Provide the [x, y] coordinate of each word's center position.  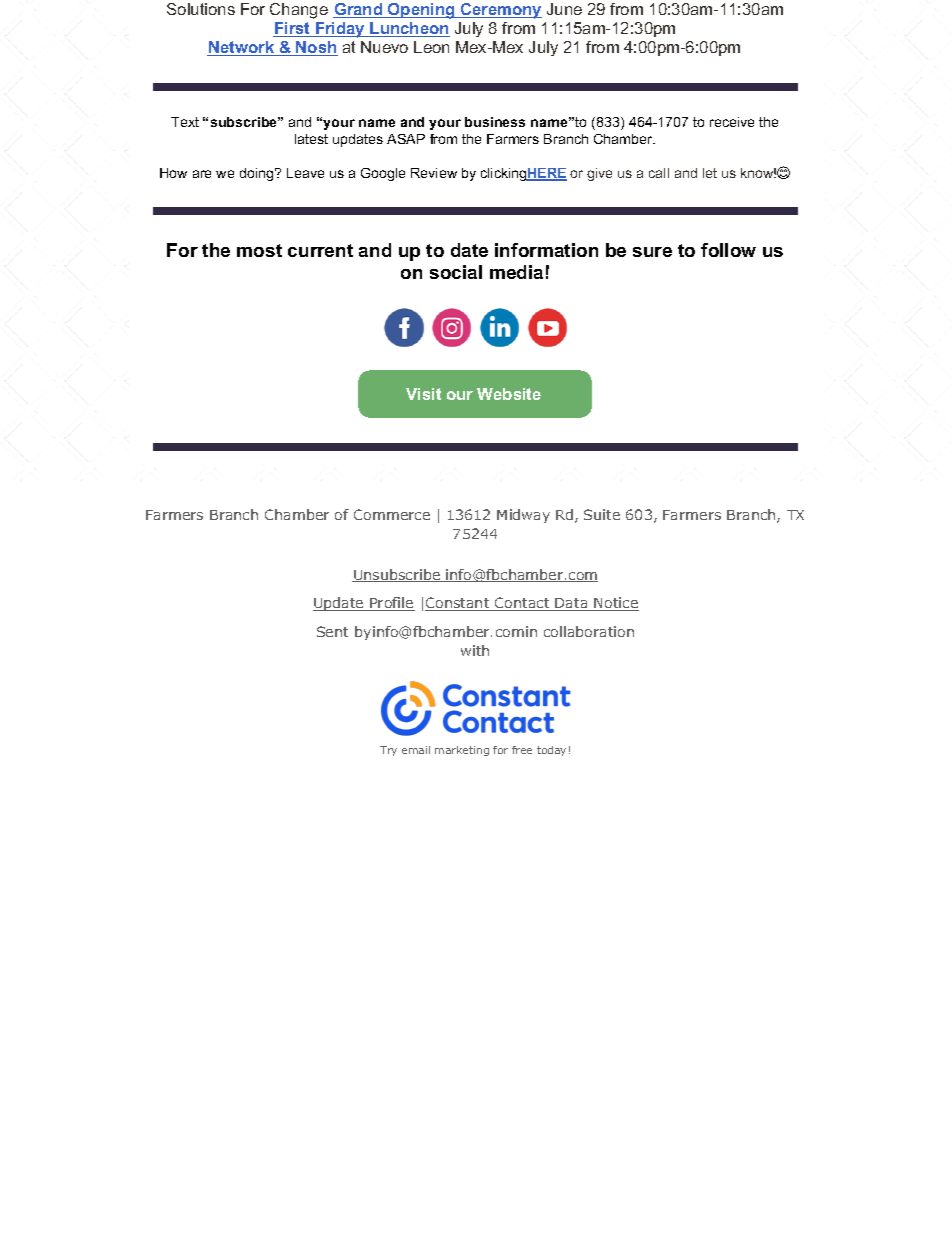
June [564, 9]
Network [242, 48]
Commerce [392, 514]
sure [652, 252]
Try [388, 751]
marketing [462, 751]
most [259, 250]
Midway [523, 516]
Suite [602, 514]
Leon [431, 47]
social [456, 272]
